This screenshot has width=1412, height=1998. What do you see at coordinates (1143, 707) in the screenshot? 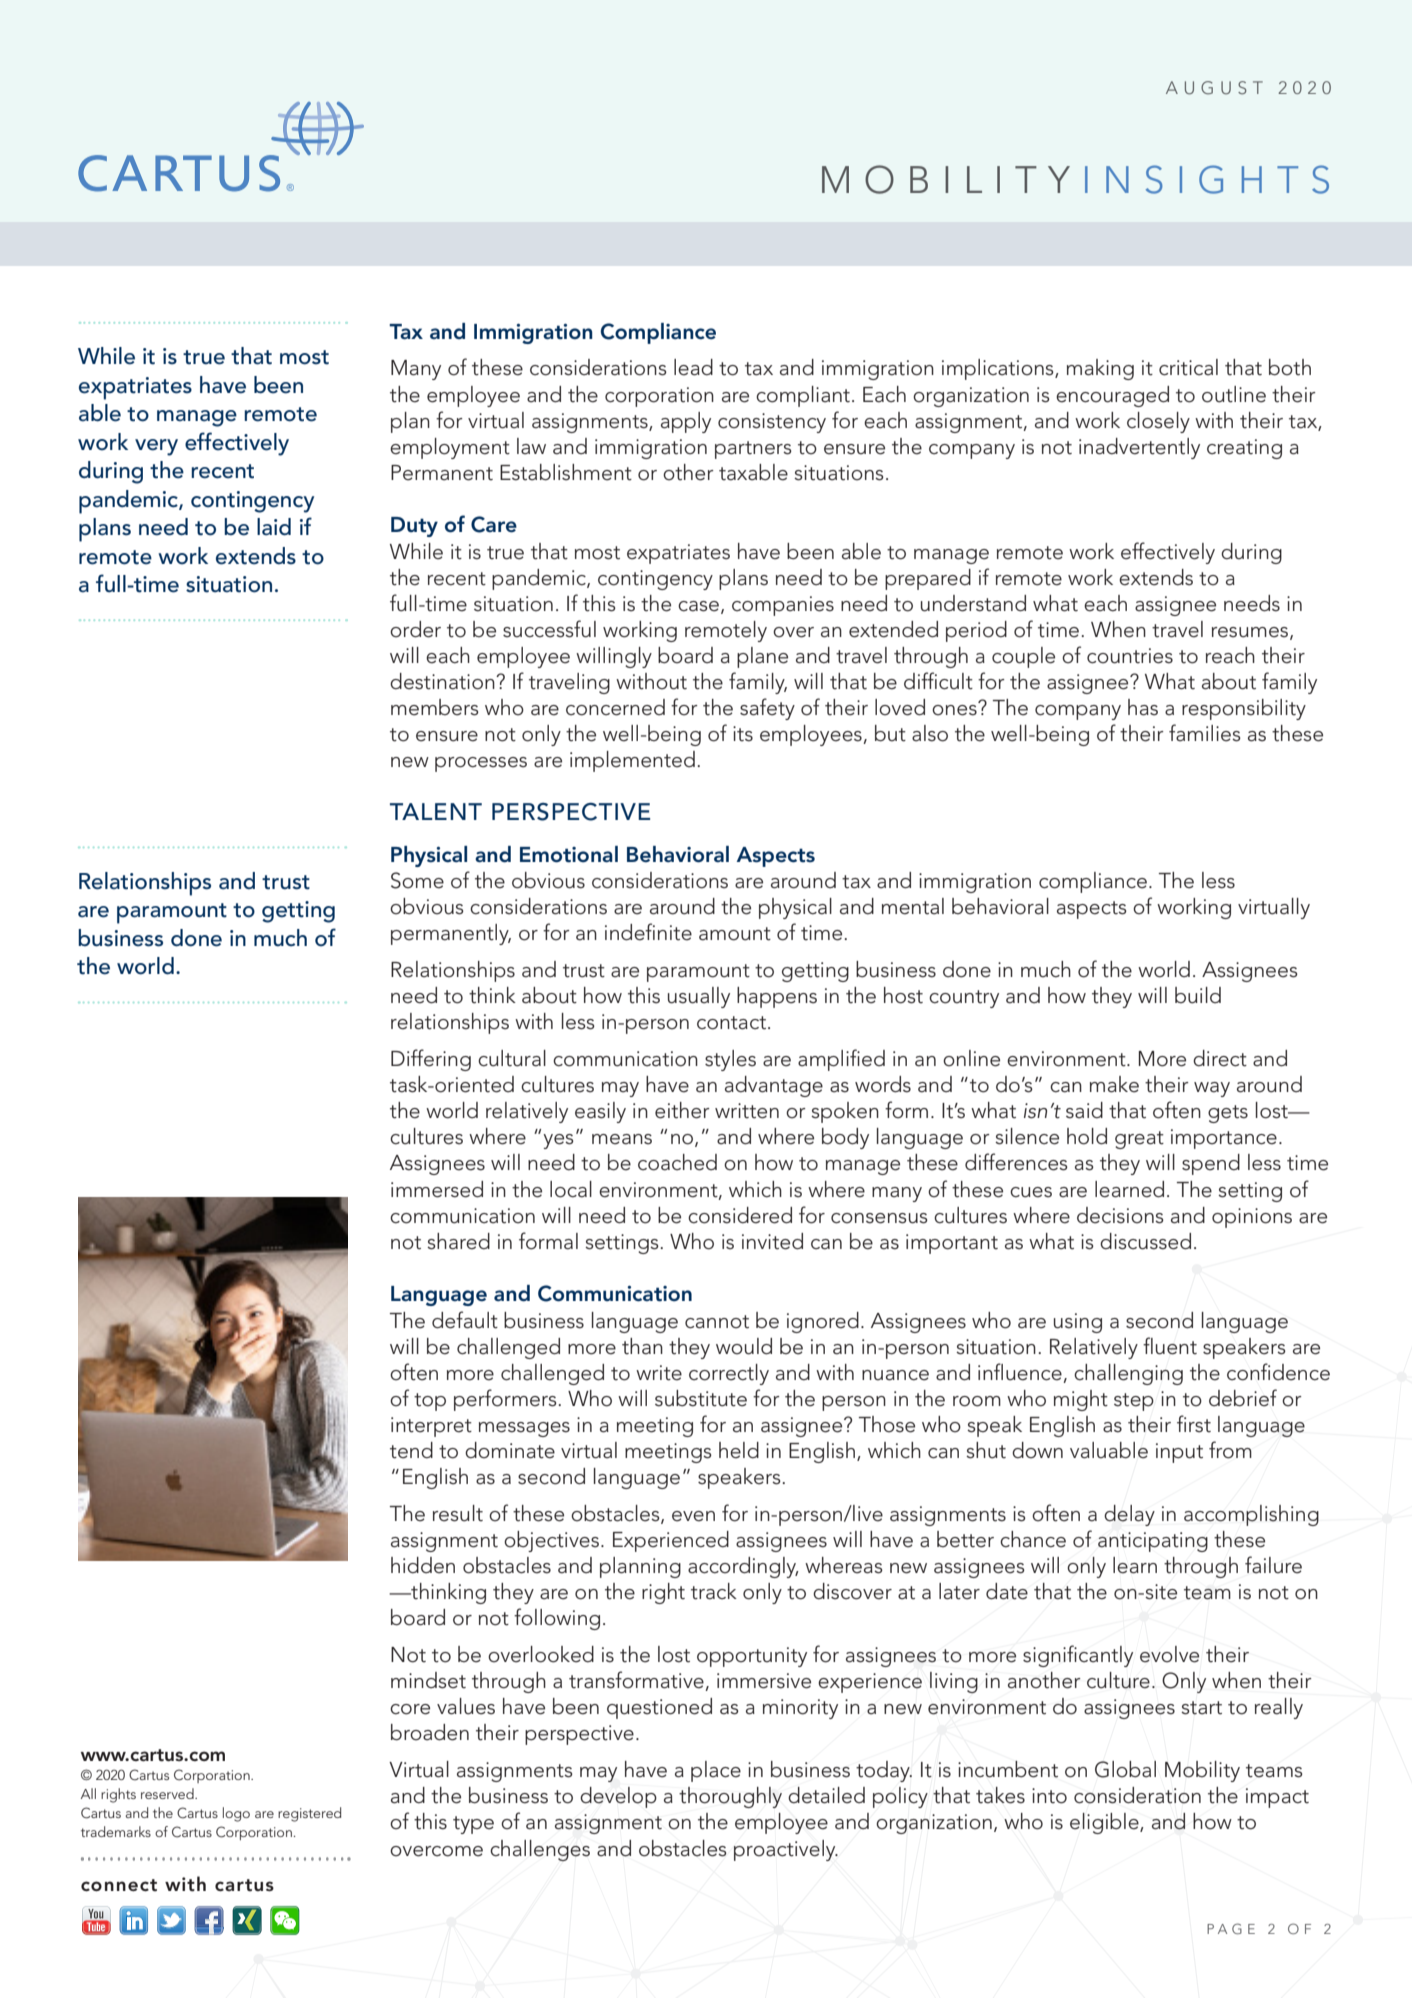
I see `has` at bounding box center [1143, 707].
